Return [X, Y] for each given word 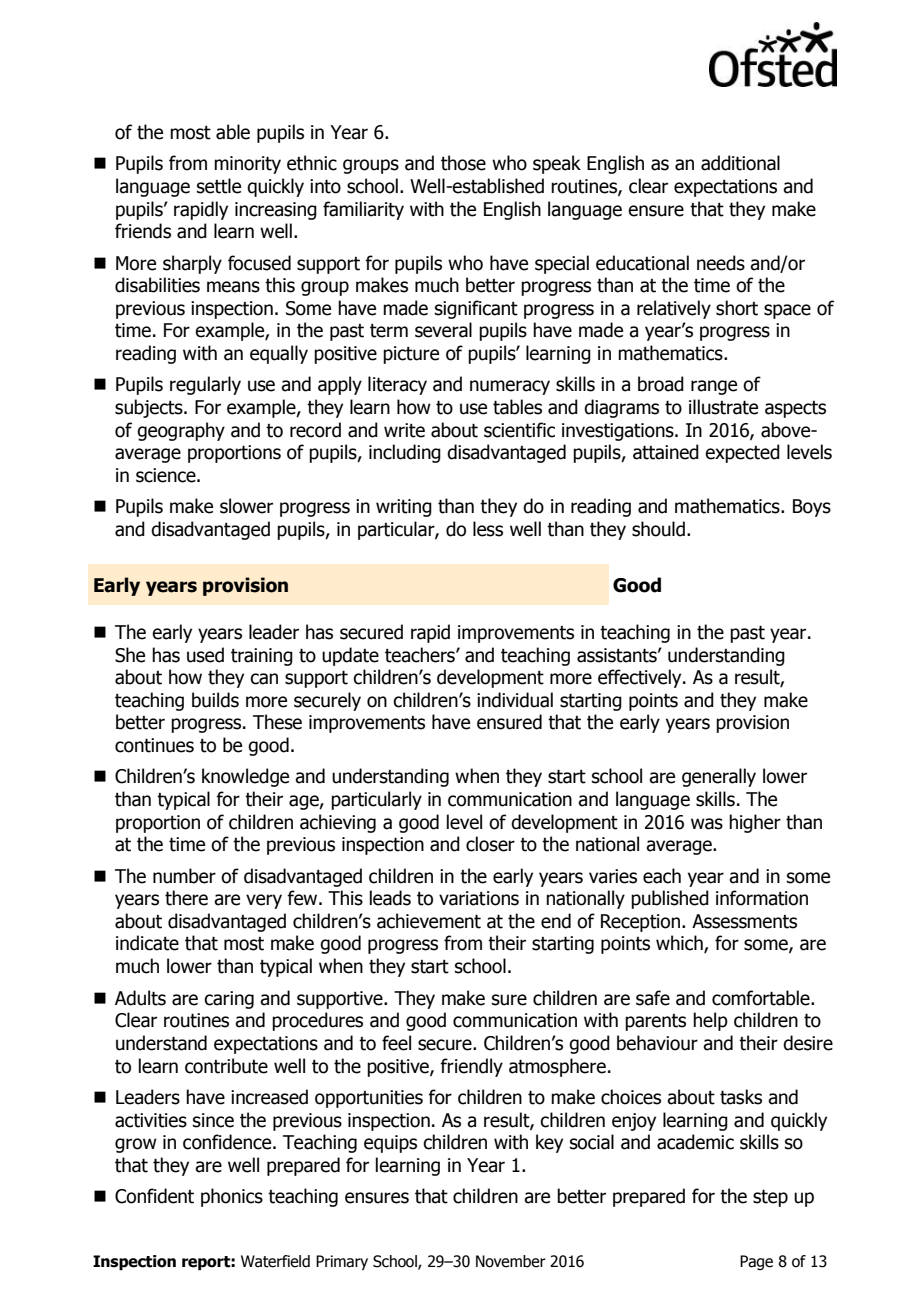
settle [219, 186]
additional [740, 163]
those [463, 163]
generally [719, 777]
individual [515, 700]
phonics [232, 1197]
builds [215, 700]
